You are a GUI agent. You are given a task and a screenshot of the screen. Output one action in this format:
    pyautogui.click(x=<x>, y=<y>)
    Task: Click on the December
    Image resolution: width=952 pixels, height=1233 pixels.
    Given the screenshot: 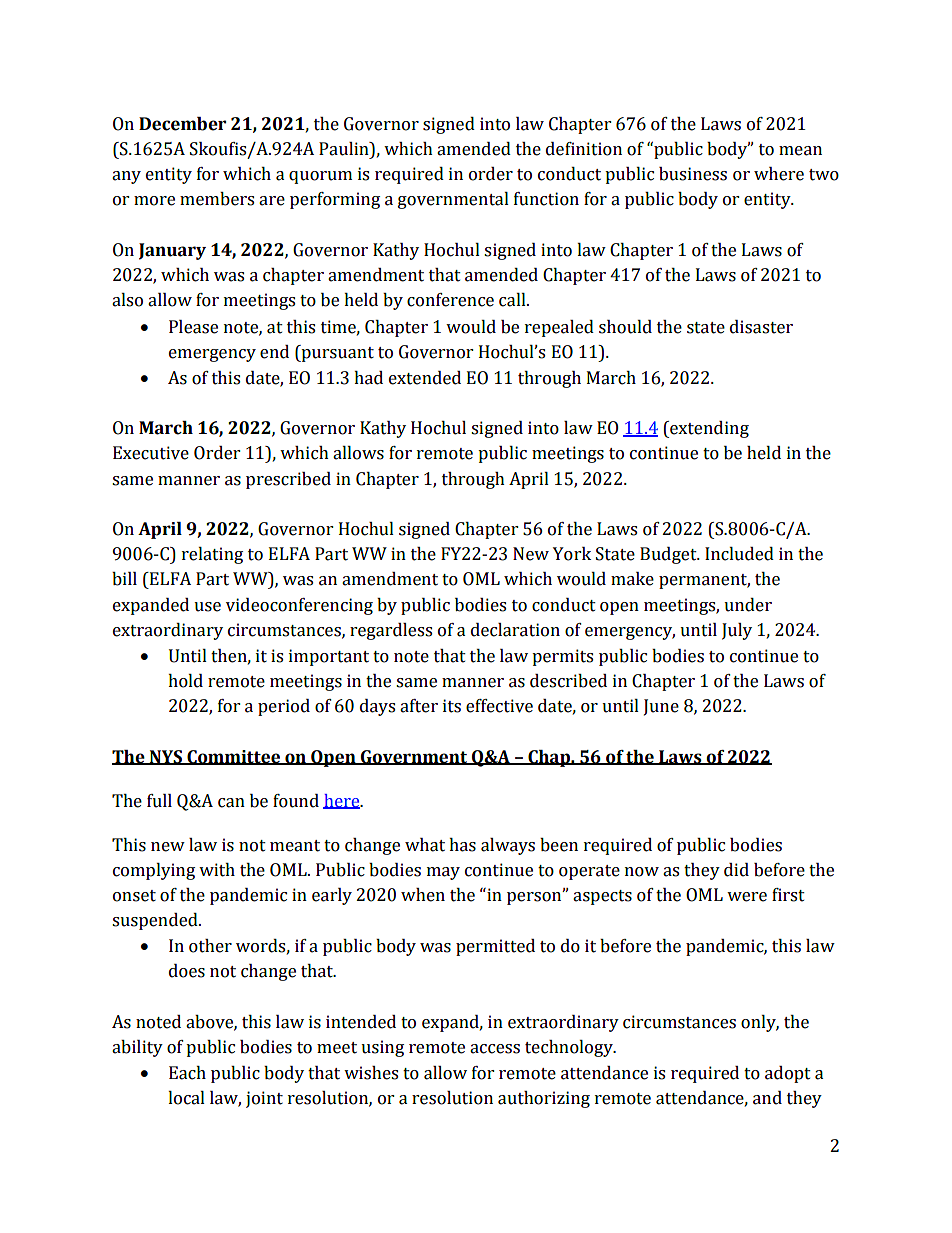 What is the action you would take?
    pyautogui.click(x=182, y=124)
